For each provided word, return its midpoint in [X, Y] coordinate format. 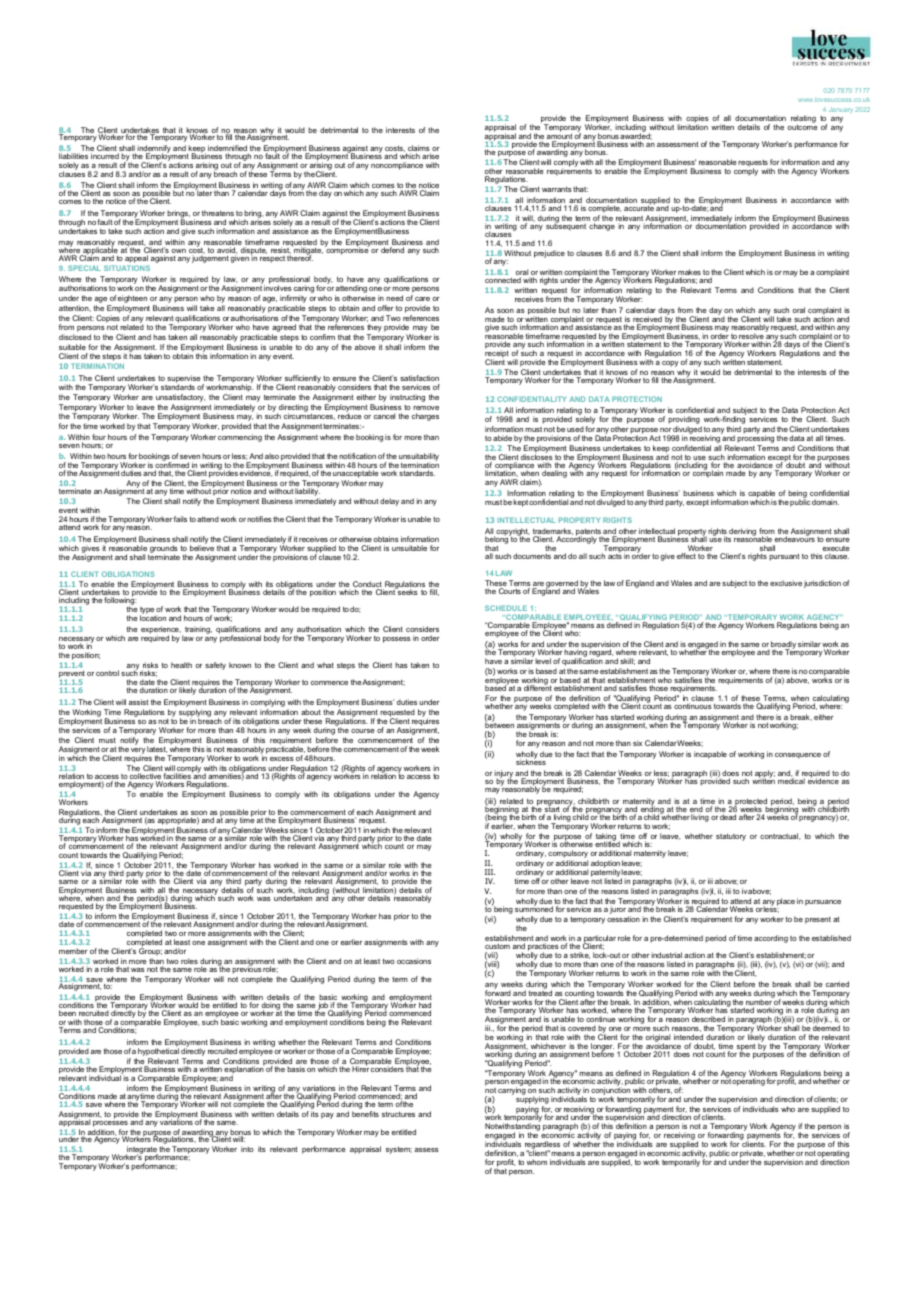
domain [825, 502]
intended [688, 1037]
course [363, 731]
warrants [557, 189]
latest [157, 749]
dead [728, 817]
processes [110, 1124]
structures [398, 1114]
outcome [803, 127]
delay [389, 502]
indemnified [228, 149]
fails [180, 519]
